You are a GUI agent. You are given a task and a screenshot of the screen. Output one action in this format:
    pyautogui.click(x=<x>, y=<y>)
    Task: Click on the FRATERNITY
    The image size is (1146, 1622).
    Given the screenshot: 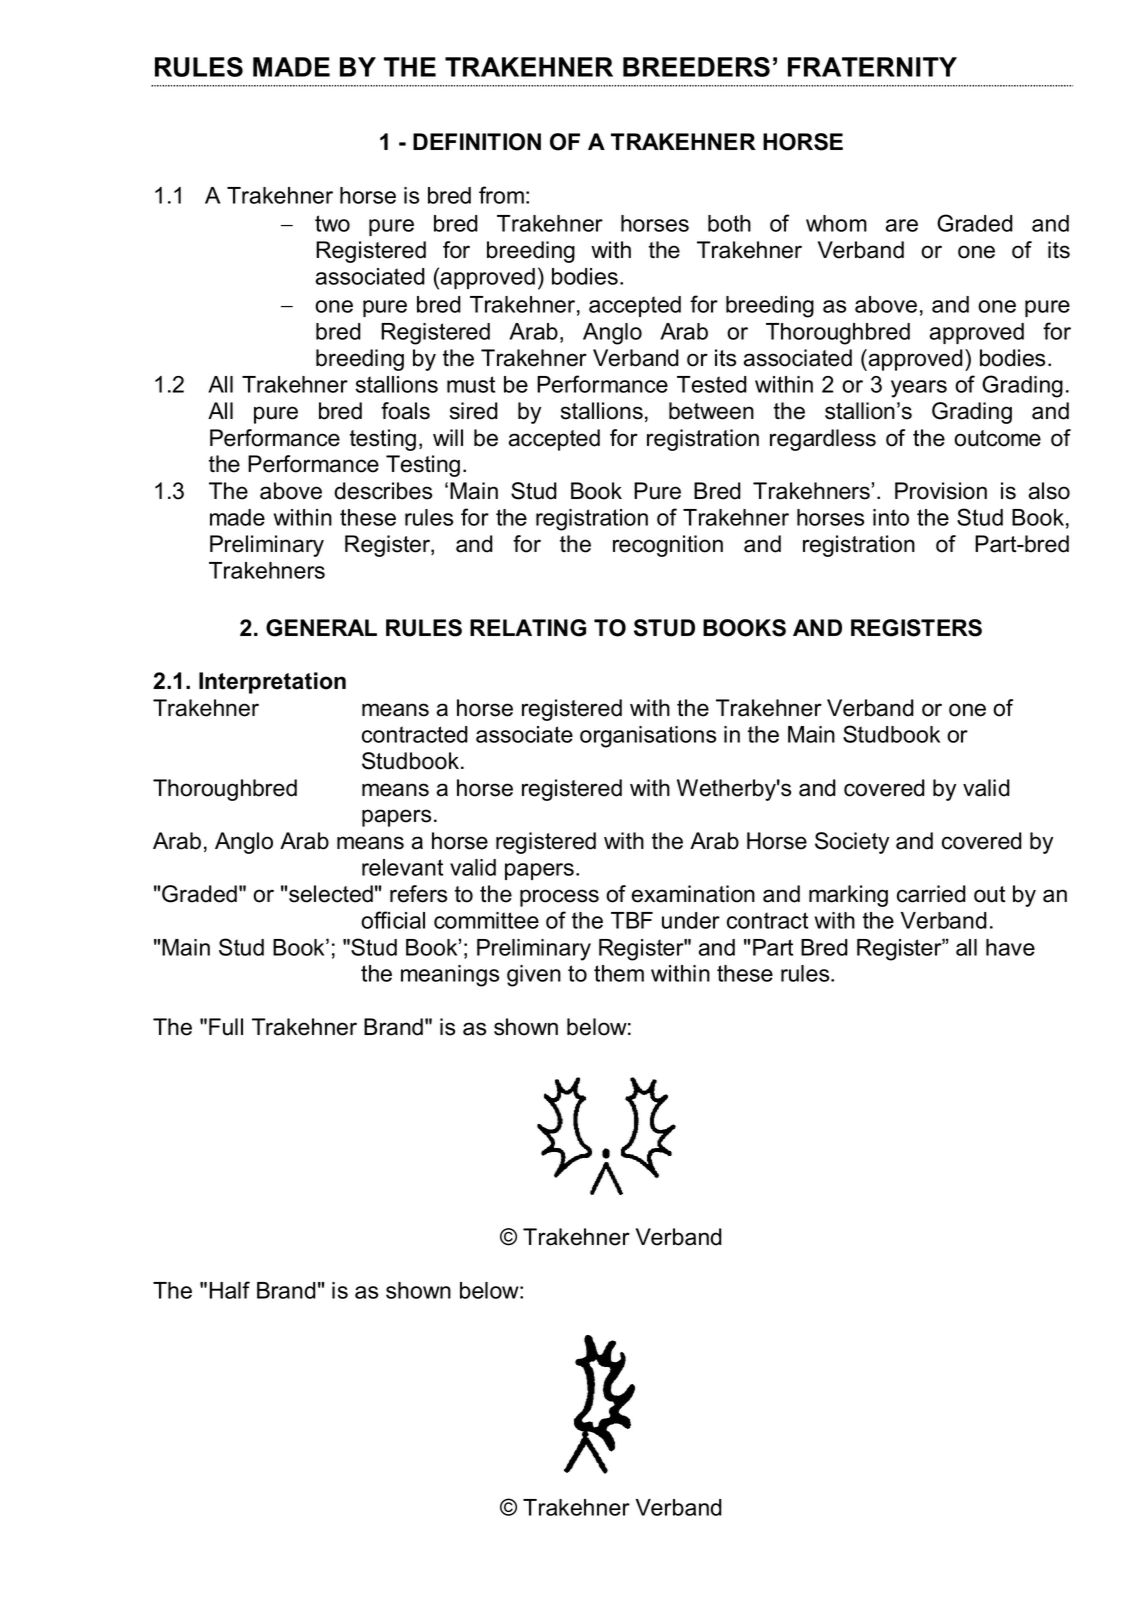 What is the action you would take?
    pyautogui.click(x=872, y=67)
